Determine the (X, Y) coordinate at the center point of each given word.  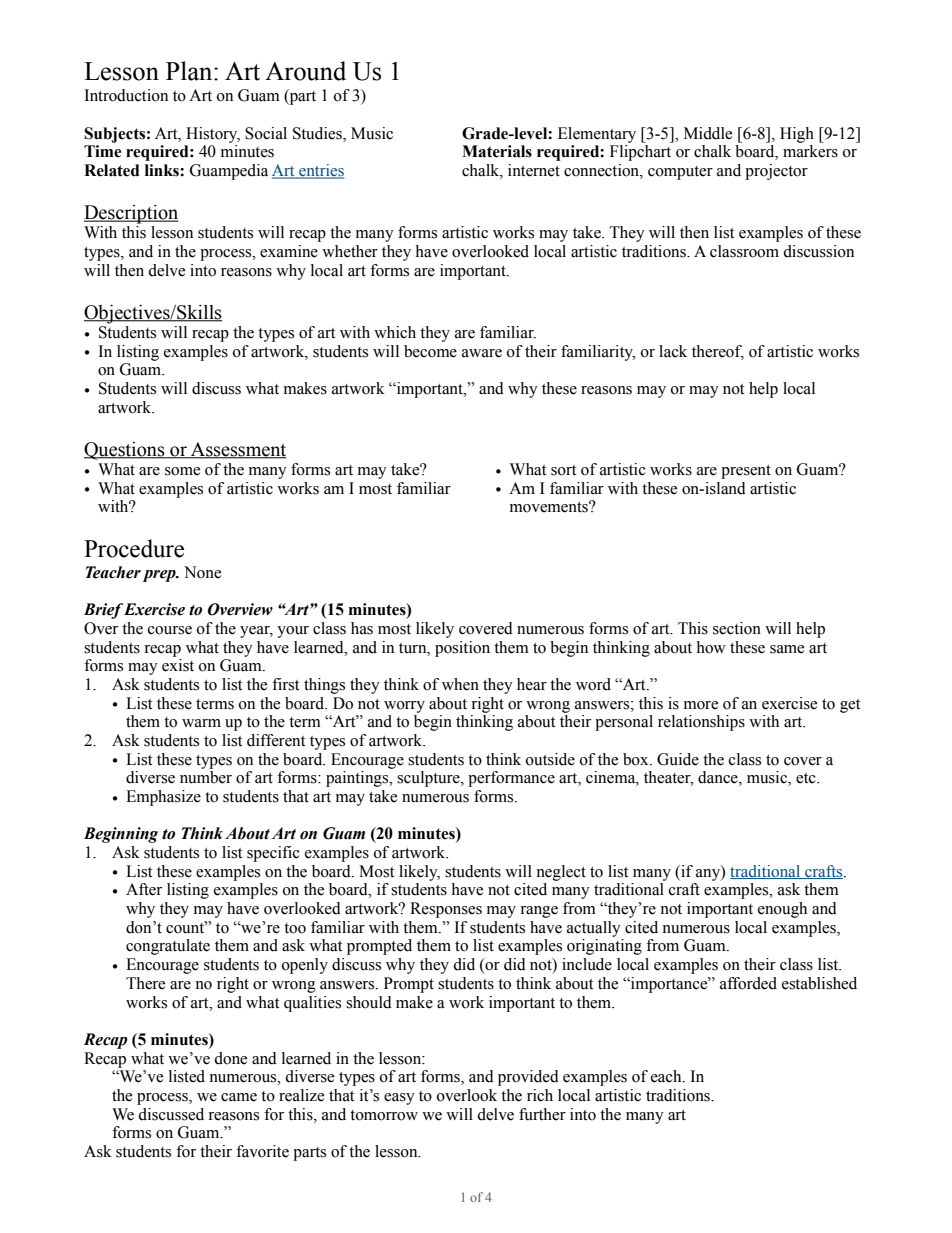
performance (511, 779)
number (206, 777)
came (239, 1097)
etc (807, 778)
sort (563, 470)
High (797, 135)
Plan (190, 71)
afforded (748, 983)
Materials (497, 151)
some (182, 471)
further (542, 1114)
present (746, 472)
